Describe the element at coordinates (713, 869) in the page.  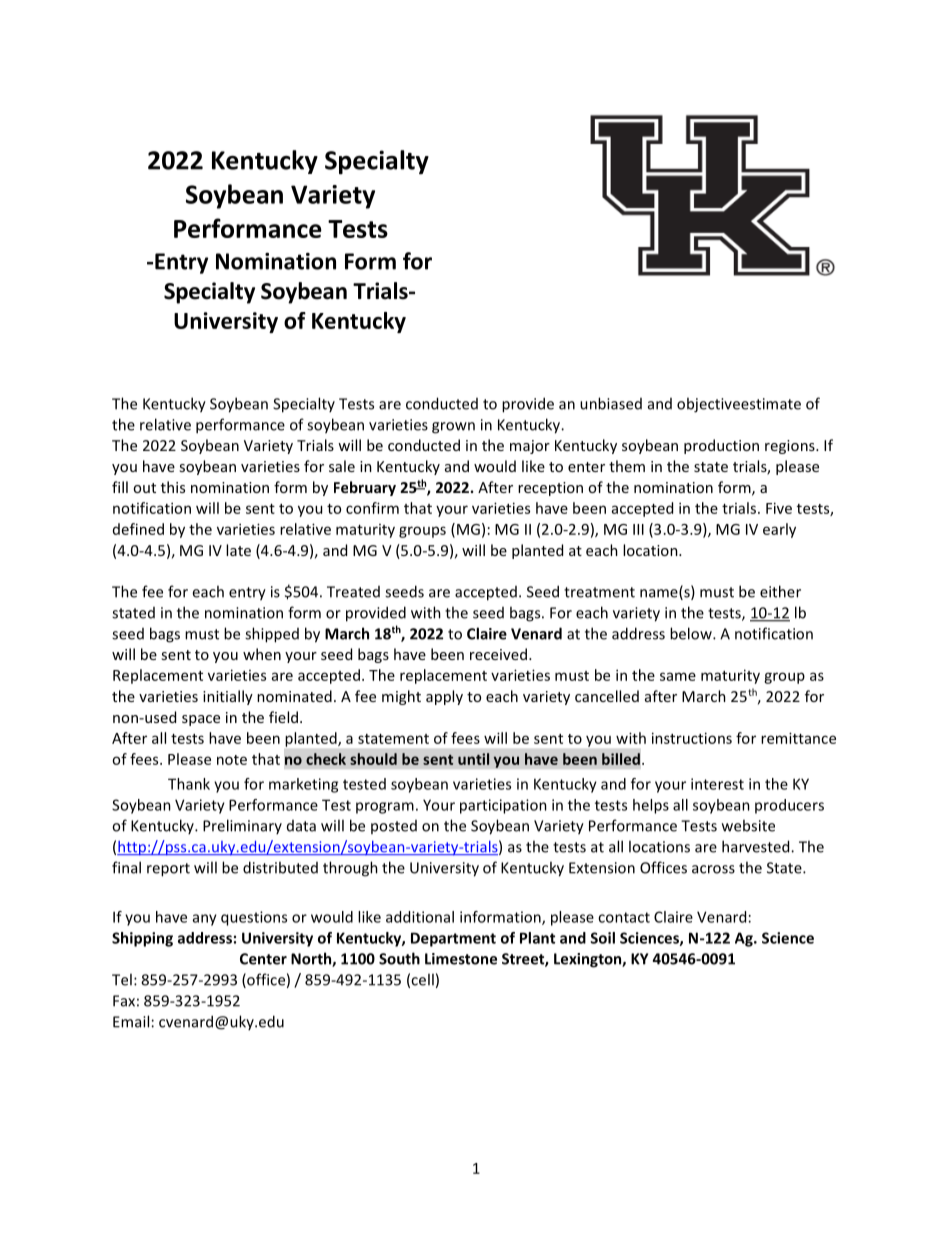
I see `across` at that location.
